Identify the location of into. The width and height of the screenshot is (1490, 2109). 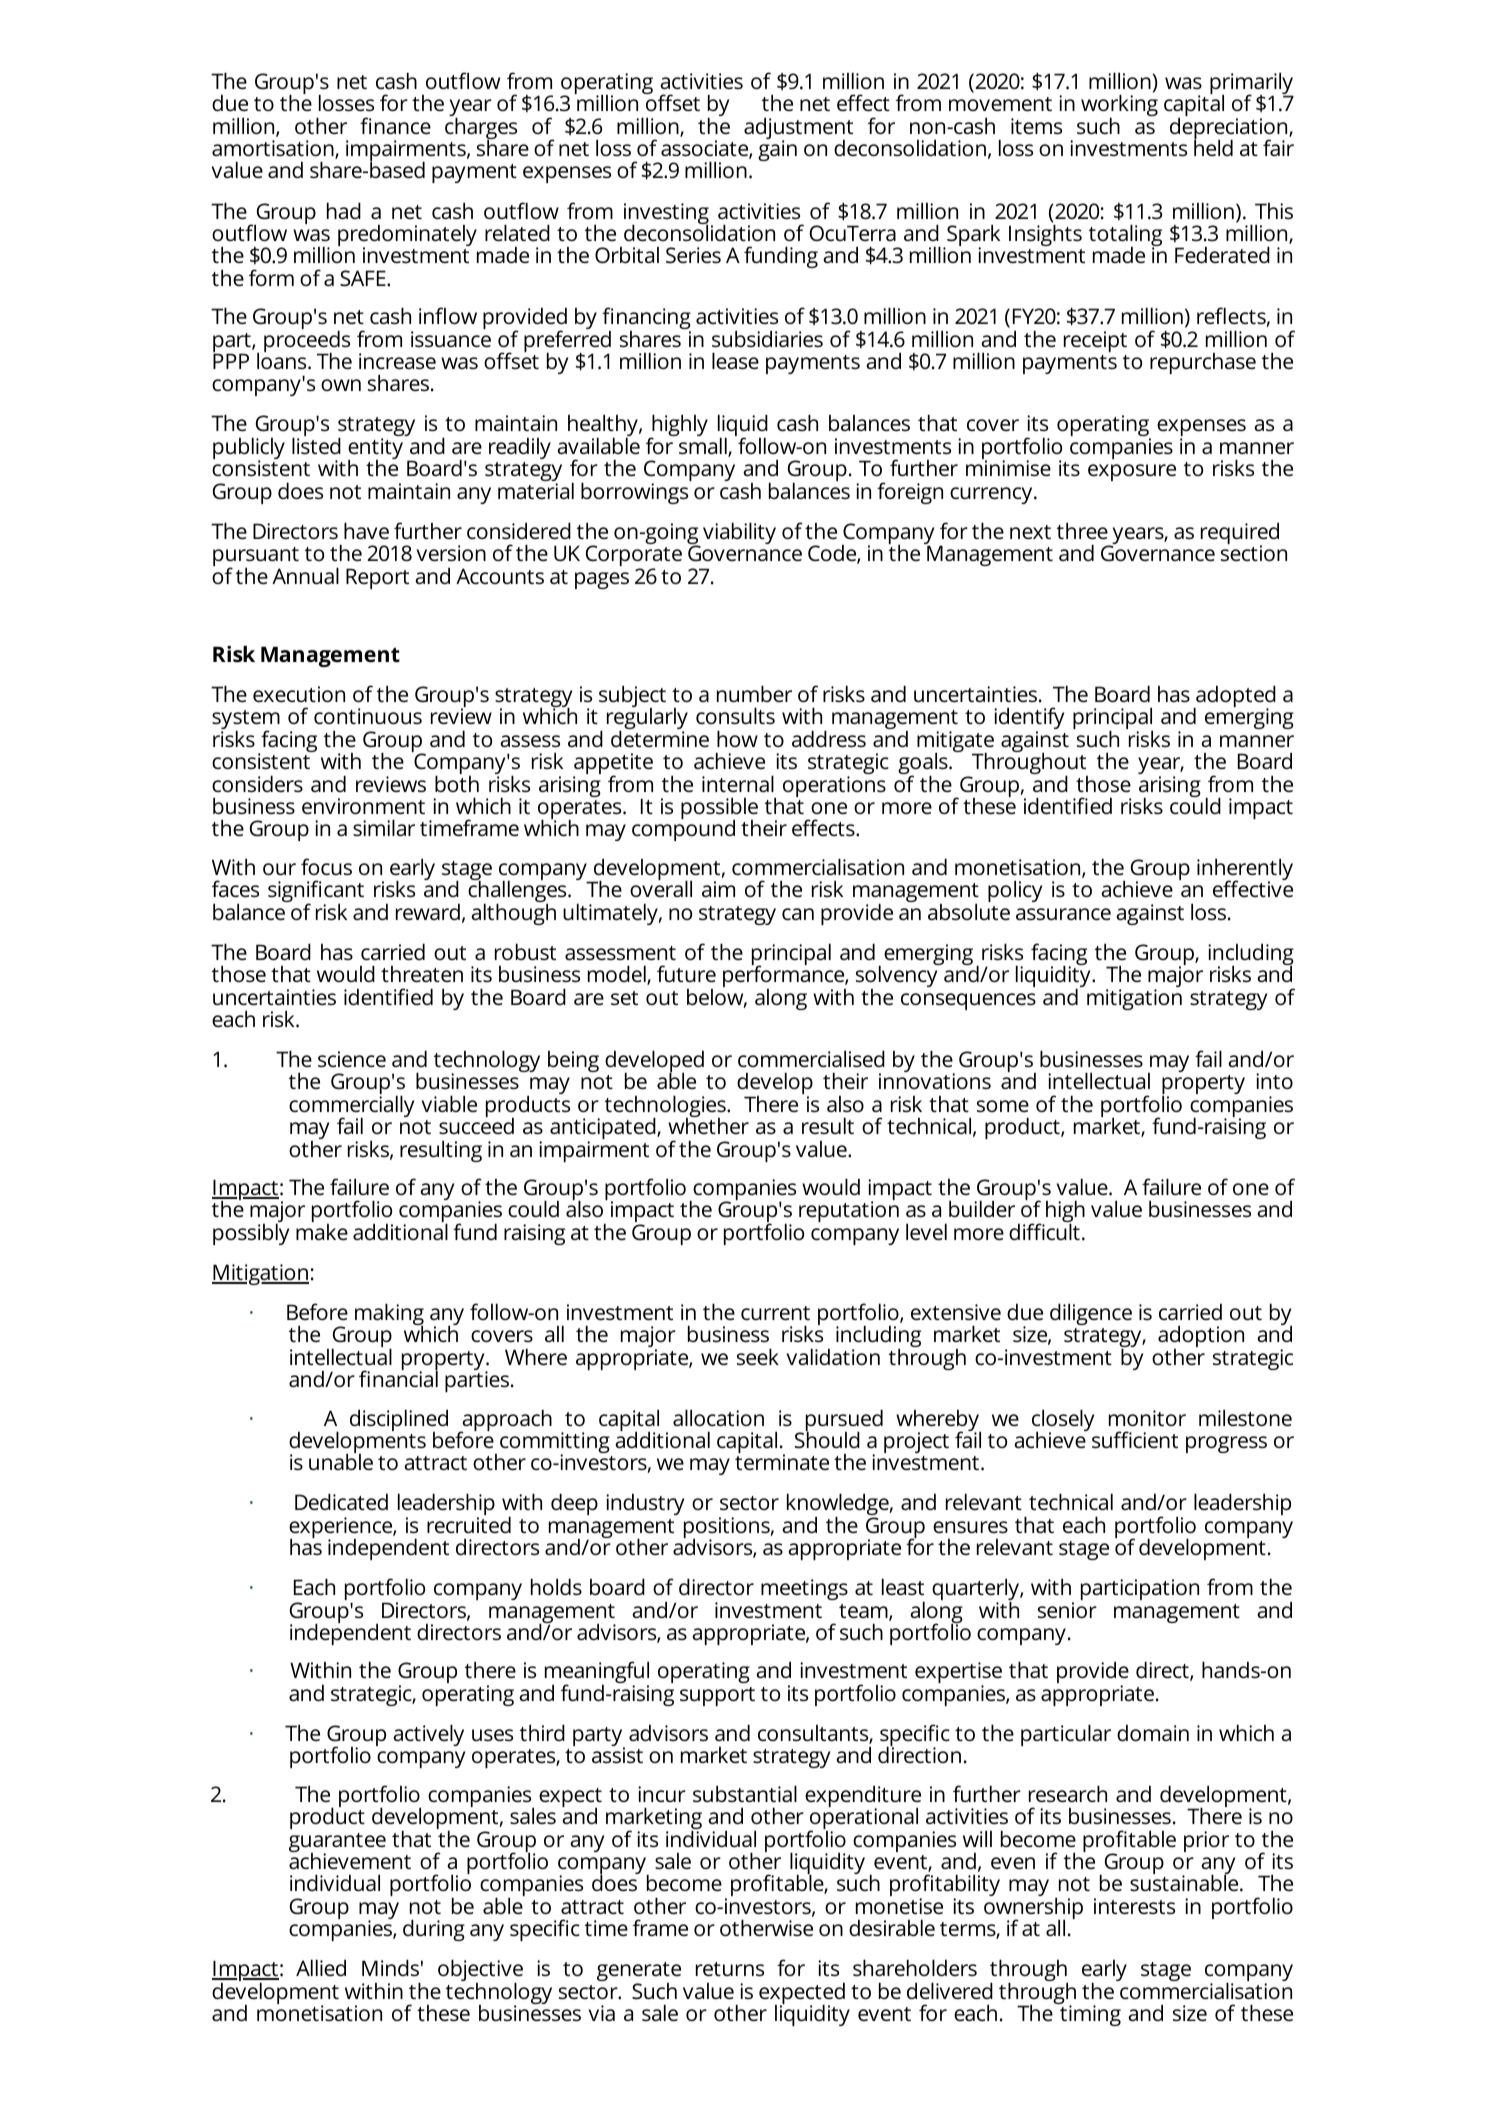
(1274, 1081).
